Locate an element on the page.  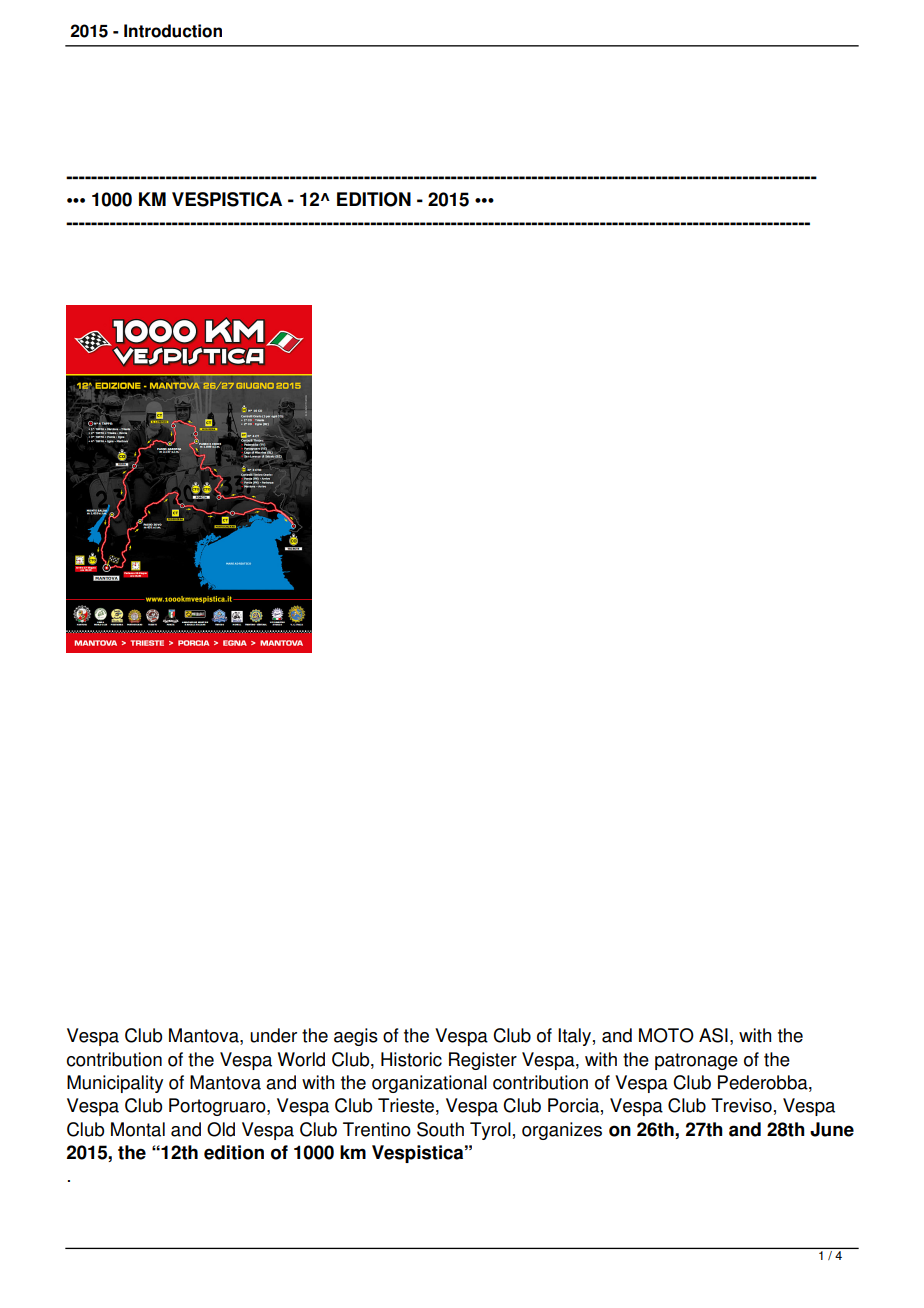
ASI is located at coordinates (713, 1035).
